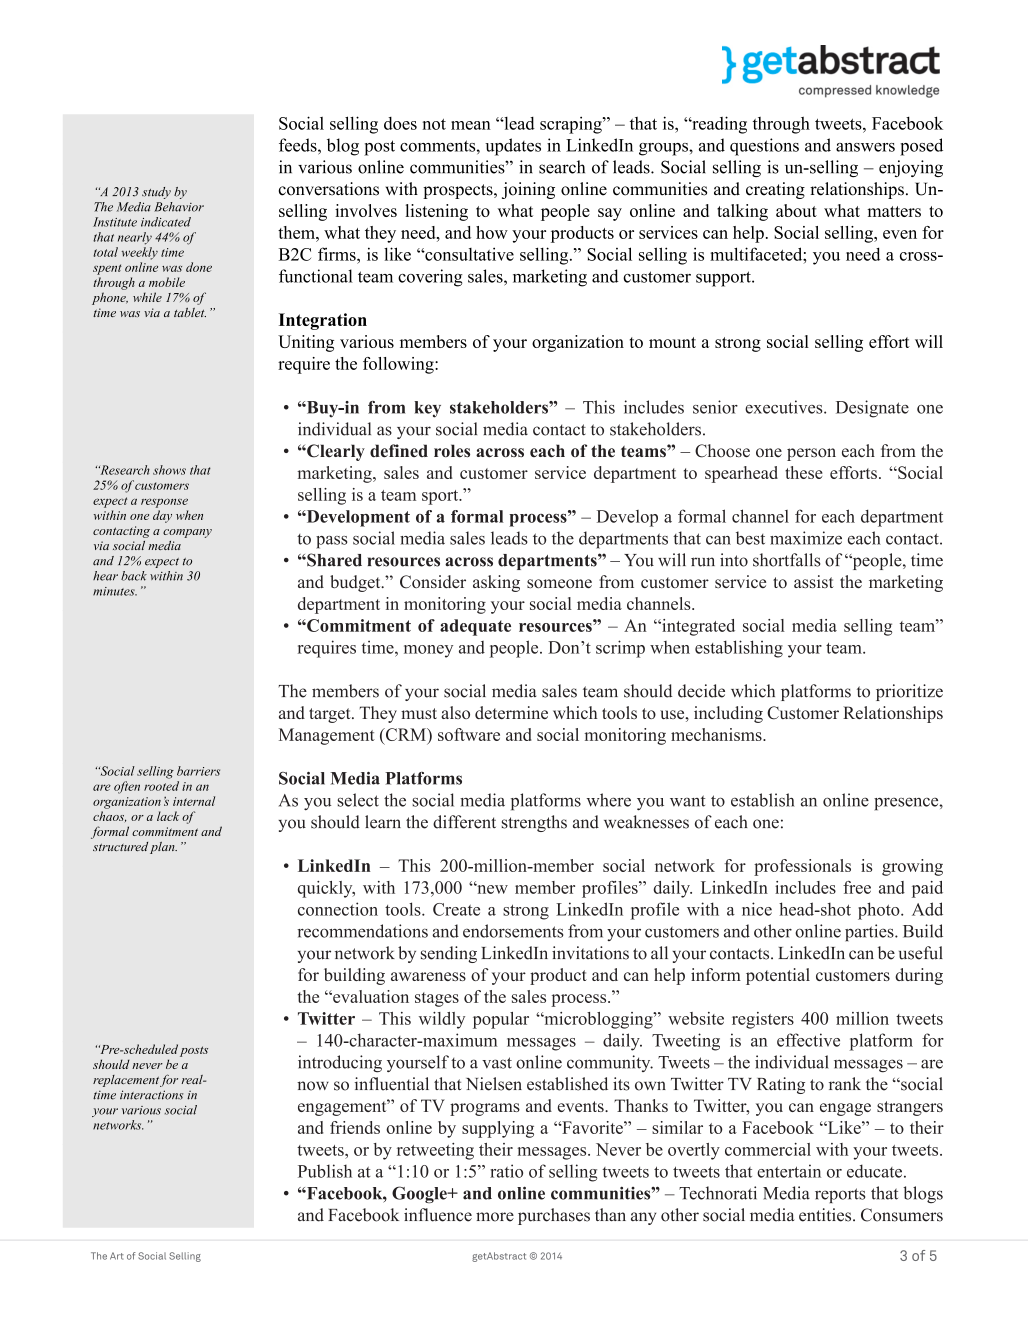 This document has height=1330, width=1028. Describe the element at coordinates (513, 147) in the document. I see `updates` at that location.
